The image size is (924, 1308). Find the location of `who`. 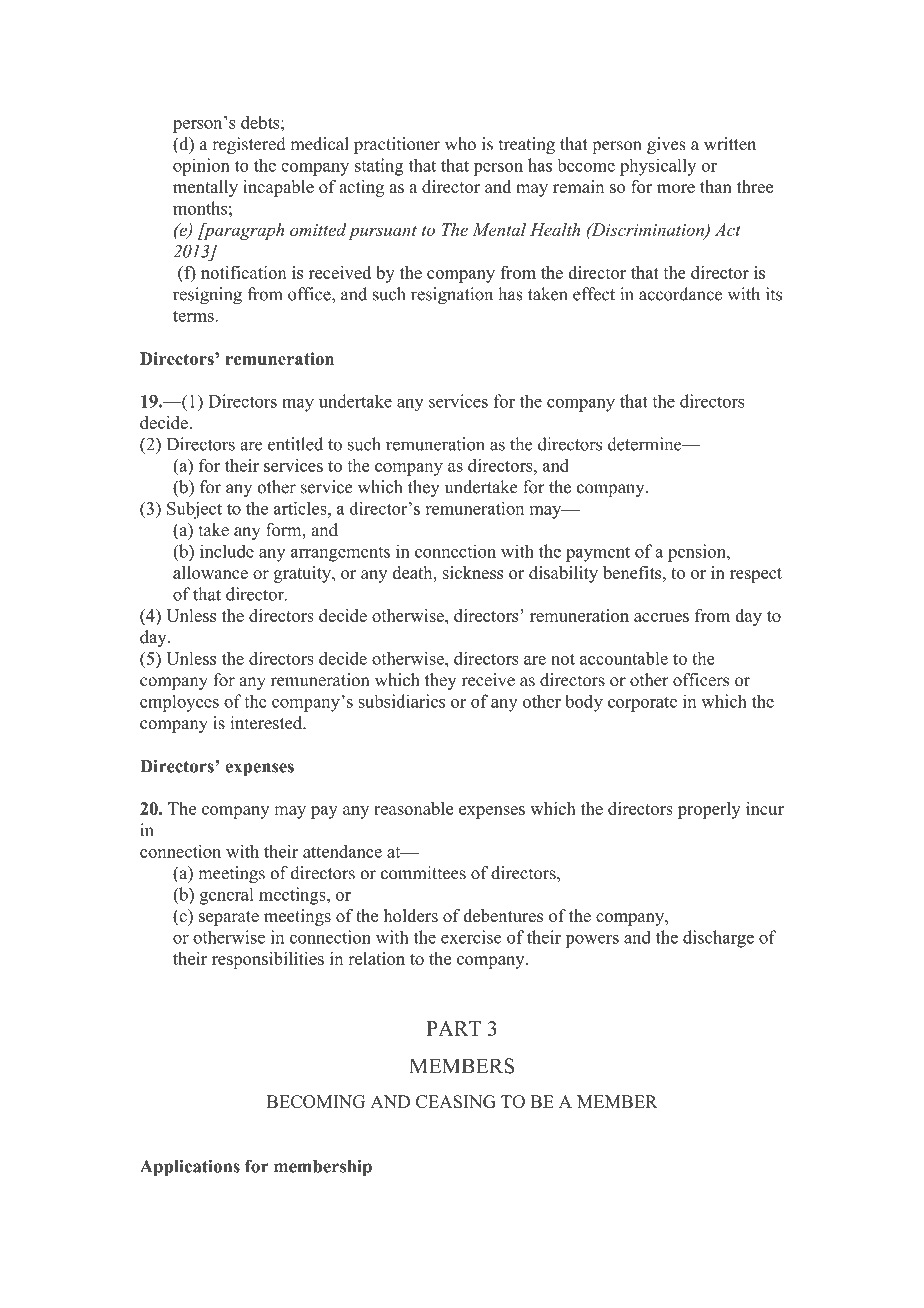

who is located at coordinates (460, 144).
